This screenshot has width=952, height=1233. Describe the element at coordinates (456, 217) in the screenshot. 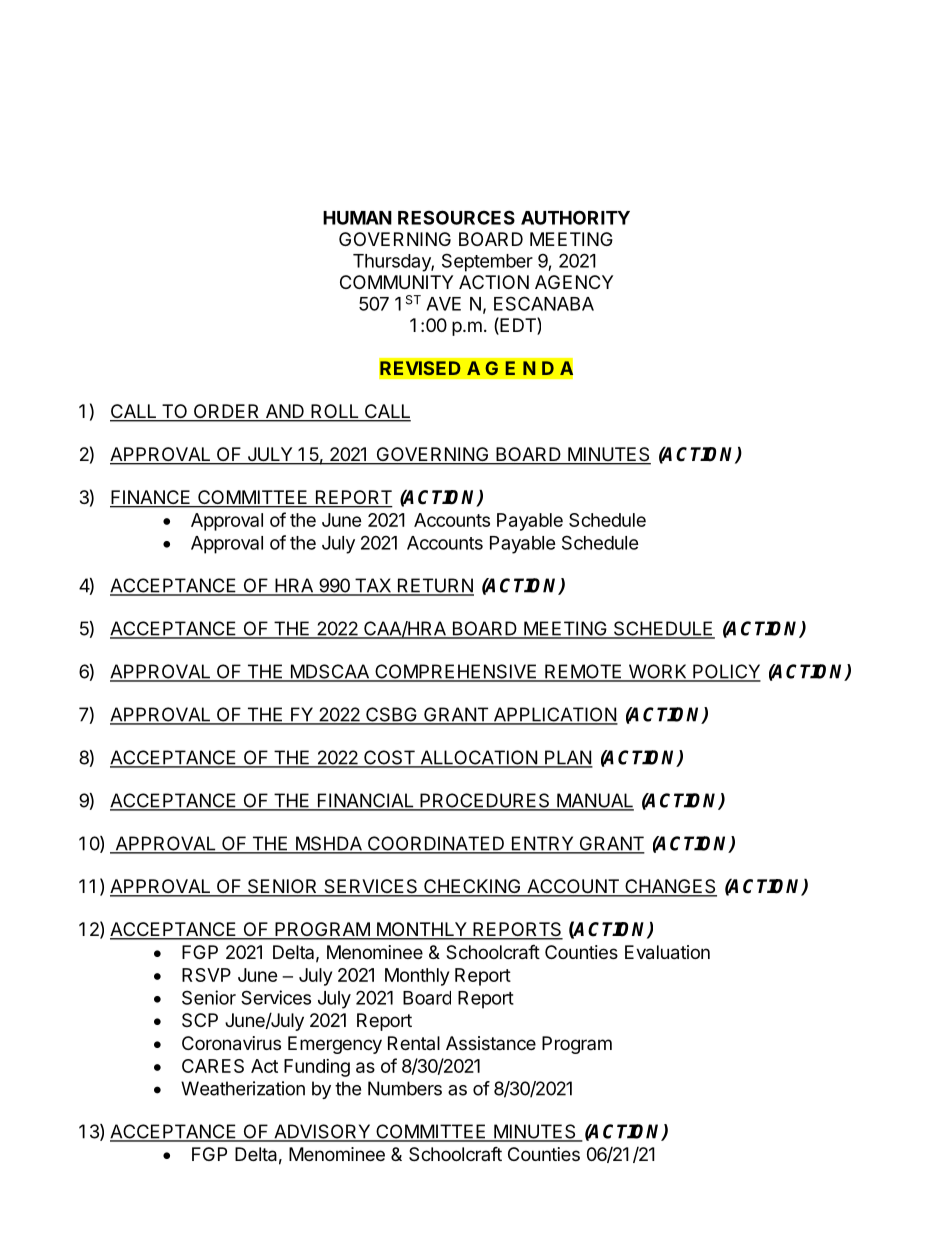

I see `RESOURCES` at that location.
